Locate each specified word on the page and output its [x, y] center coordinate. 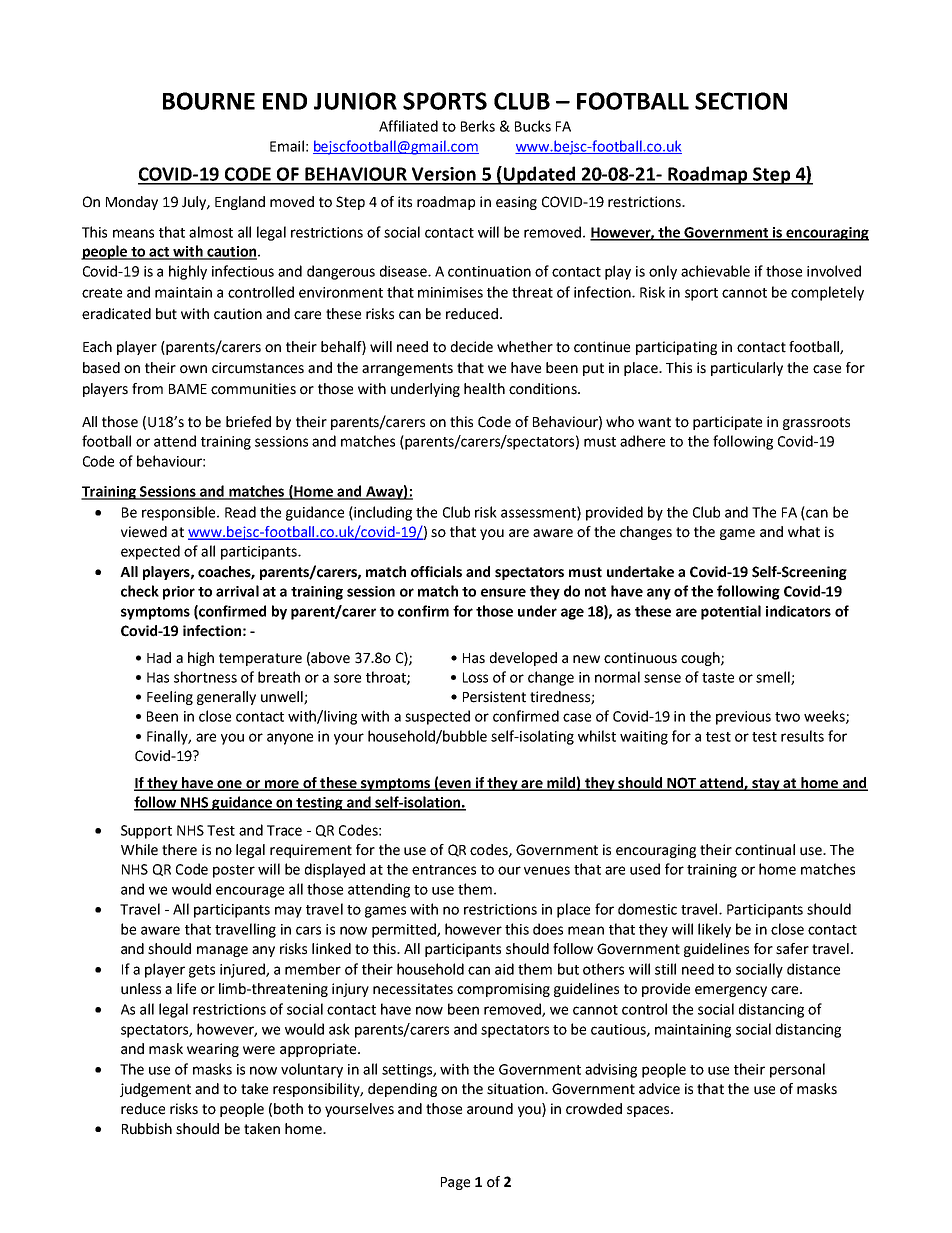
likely [714, 930]
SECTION [741, 101]
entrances [444, 870]
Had [159, 658]
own [193, 369]
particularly [747, 369]
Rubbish [147, 1129]
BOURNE [209, 101]
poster [234, 871]
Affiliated [408, 126]
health [484, 389]
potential [731, 612]
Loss [475, 677]
